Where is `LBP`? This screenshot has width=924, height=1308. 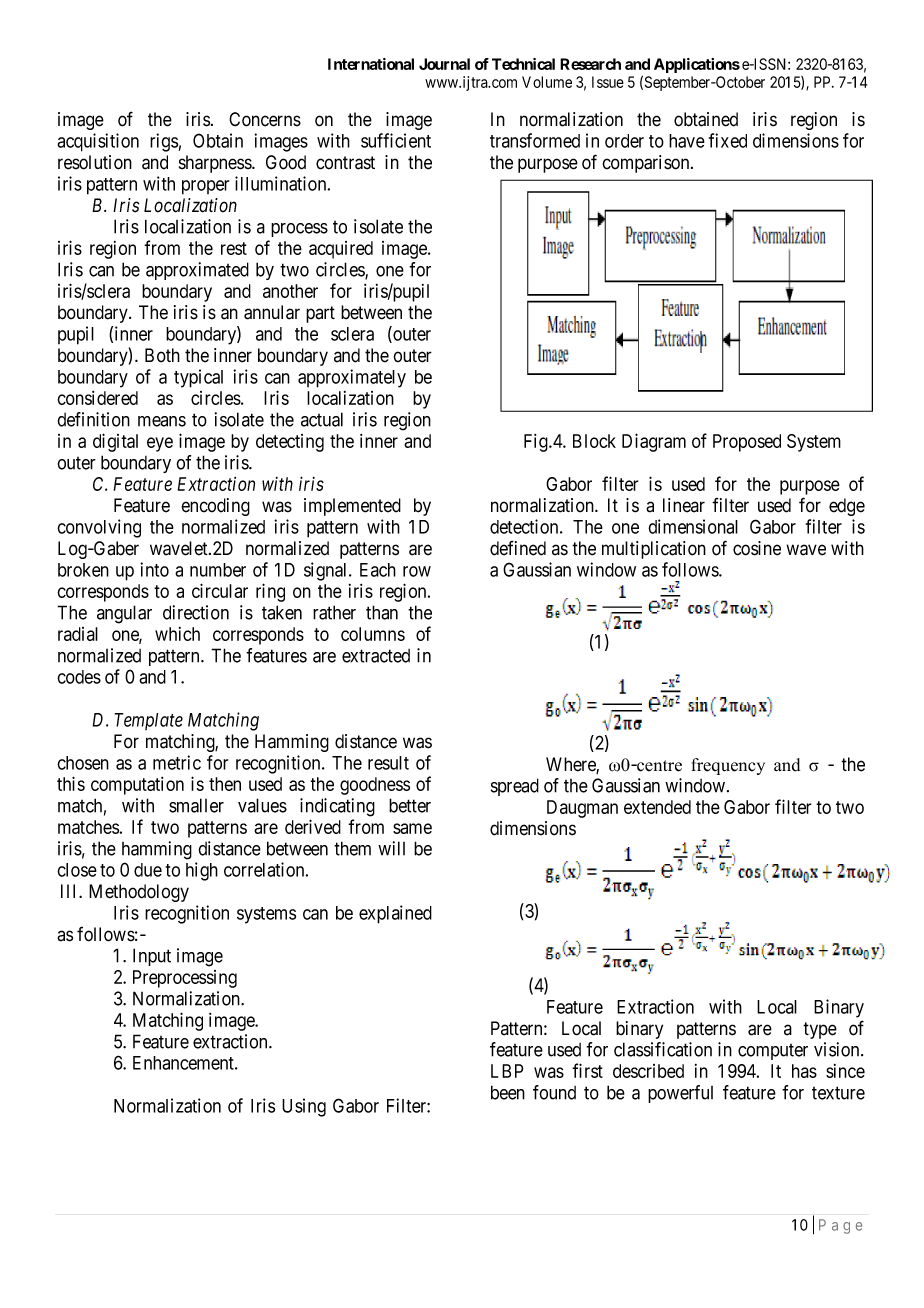 LBP is located at coordinates (507, 1071).
